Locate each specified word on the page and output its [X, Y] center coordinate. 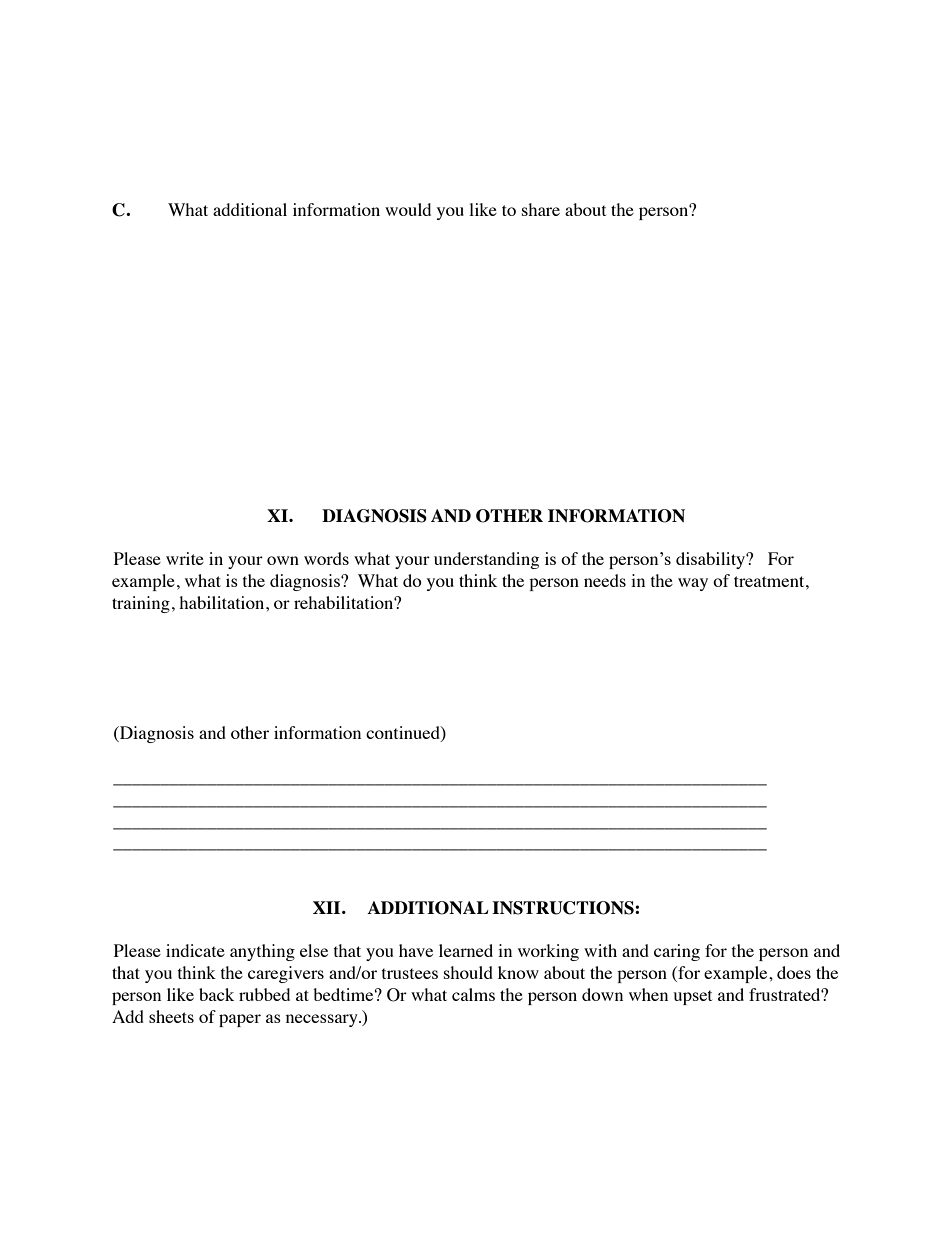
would [408, 209]
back [216, 994]
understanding [486, 560]
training [141, 604]
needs [605, 580]
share [541, 209]
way [693, 584]
